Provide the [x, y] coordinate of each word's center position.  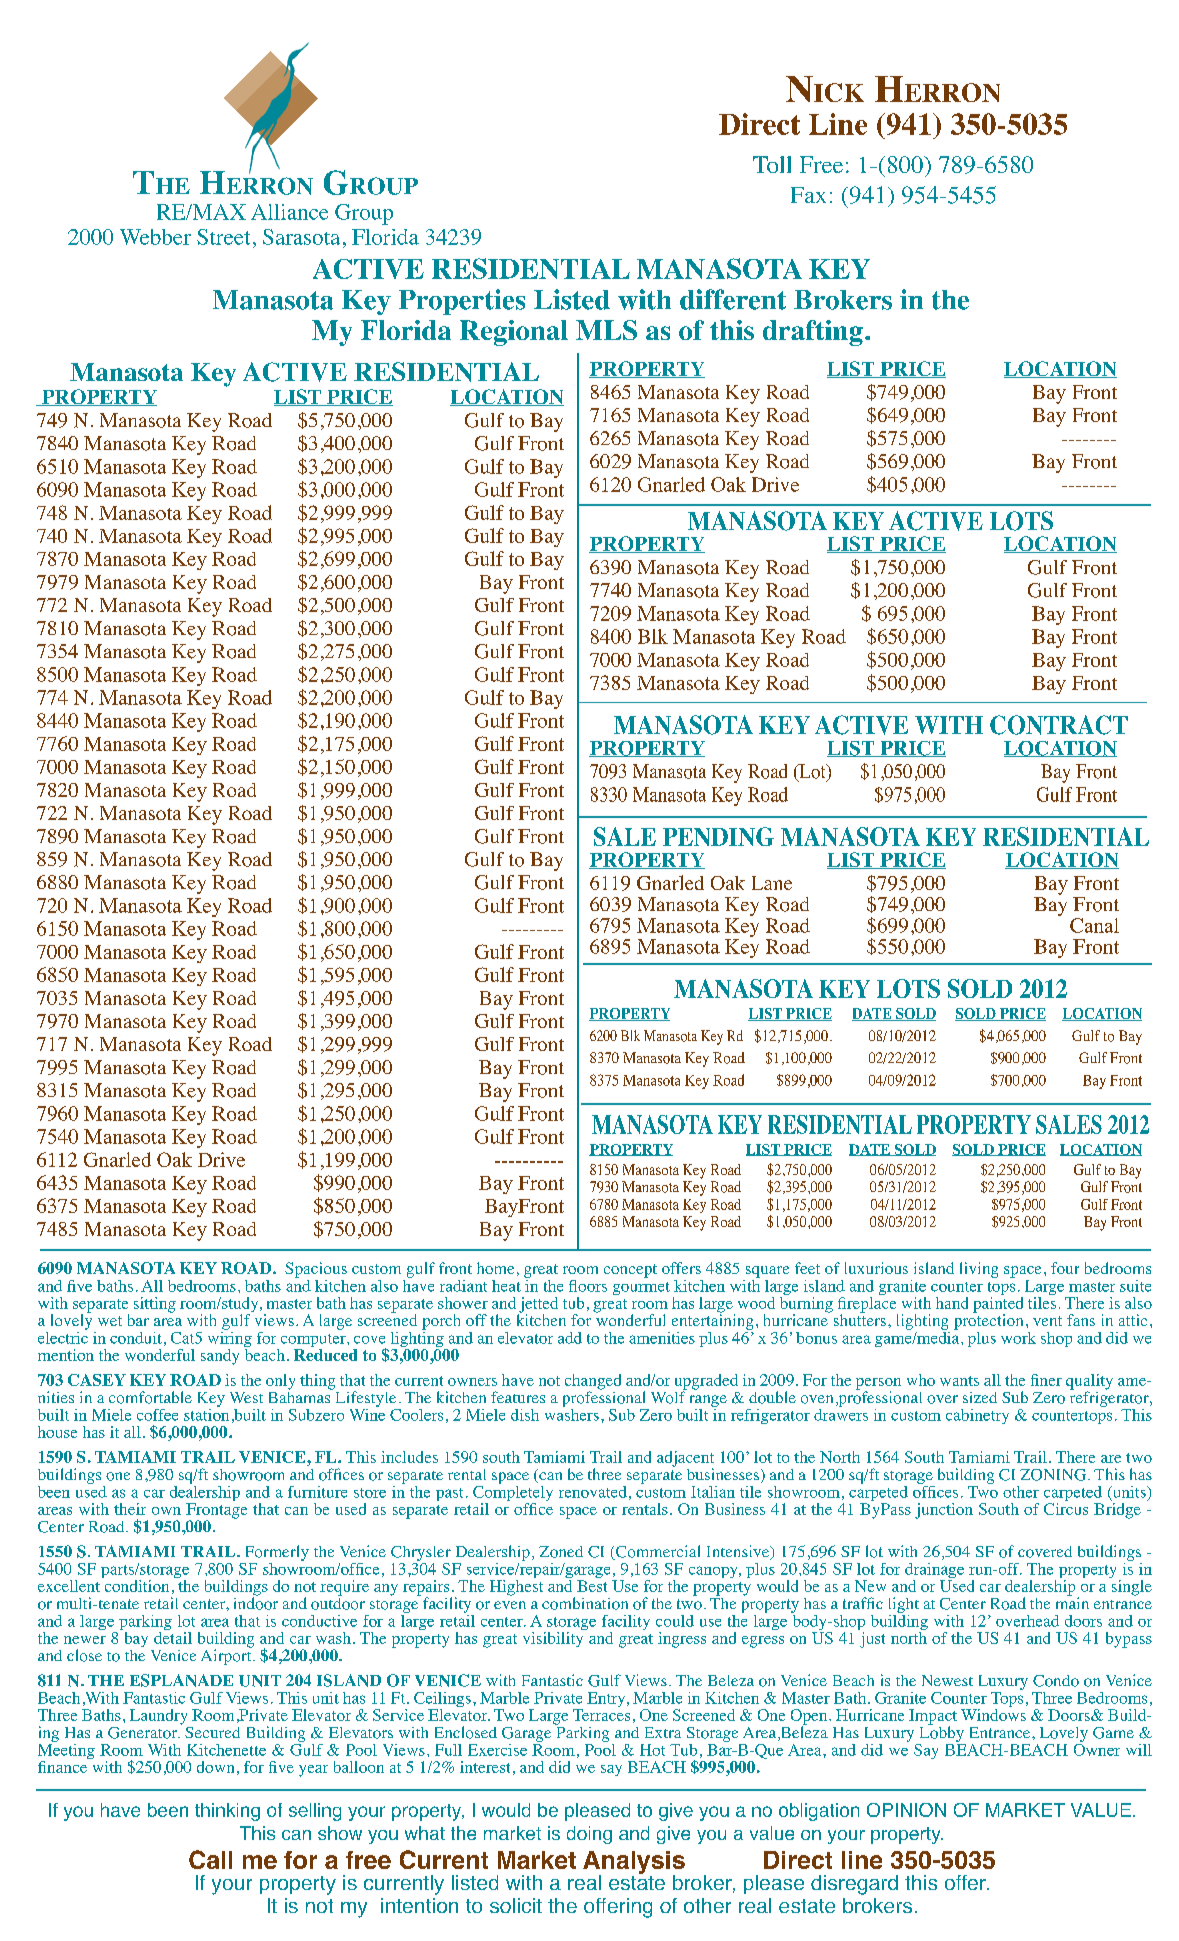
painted [998, 1304]
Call [210, 1859]
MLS [606, 330]
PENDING [718, 836]
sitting [155, 1305]
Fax [808, 195]
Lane [772, 883]
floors [588, 1286]
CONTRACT [1059, 725]
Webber [155, 237]
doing [589, 1835]
